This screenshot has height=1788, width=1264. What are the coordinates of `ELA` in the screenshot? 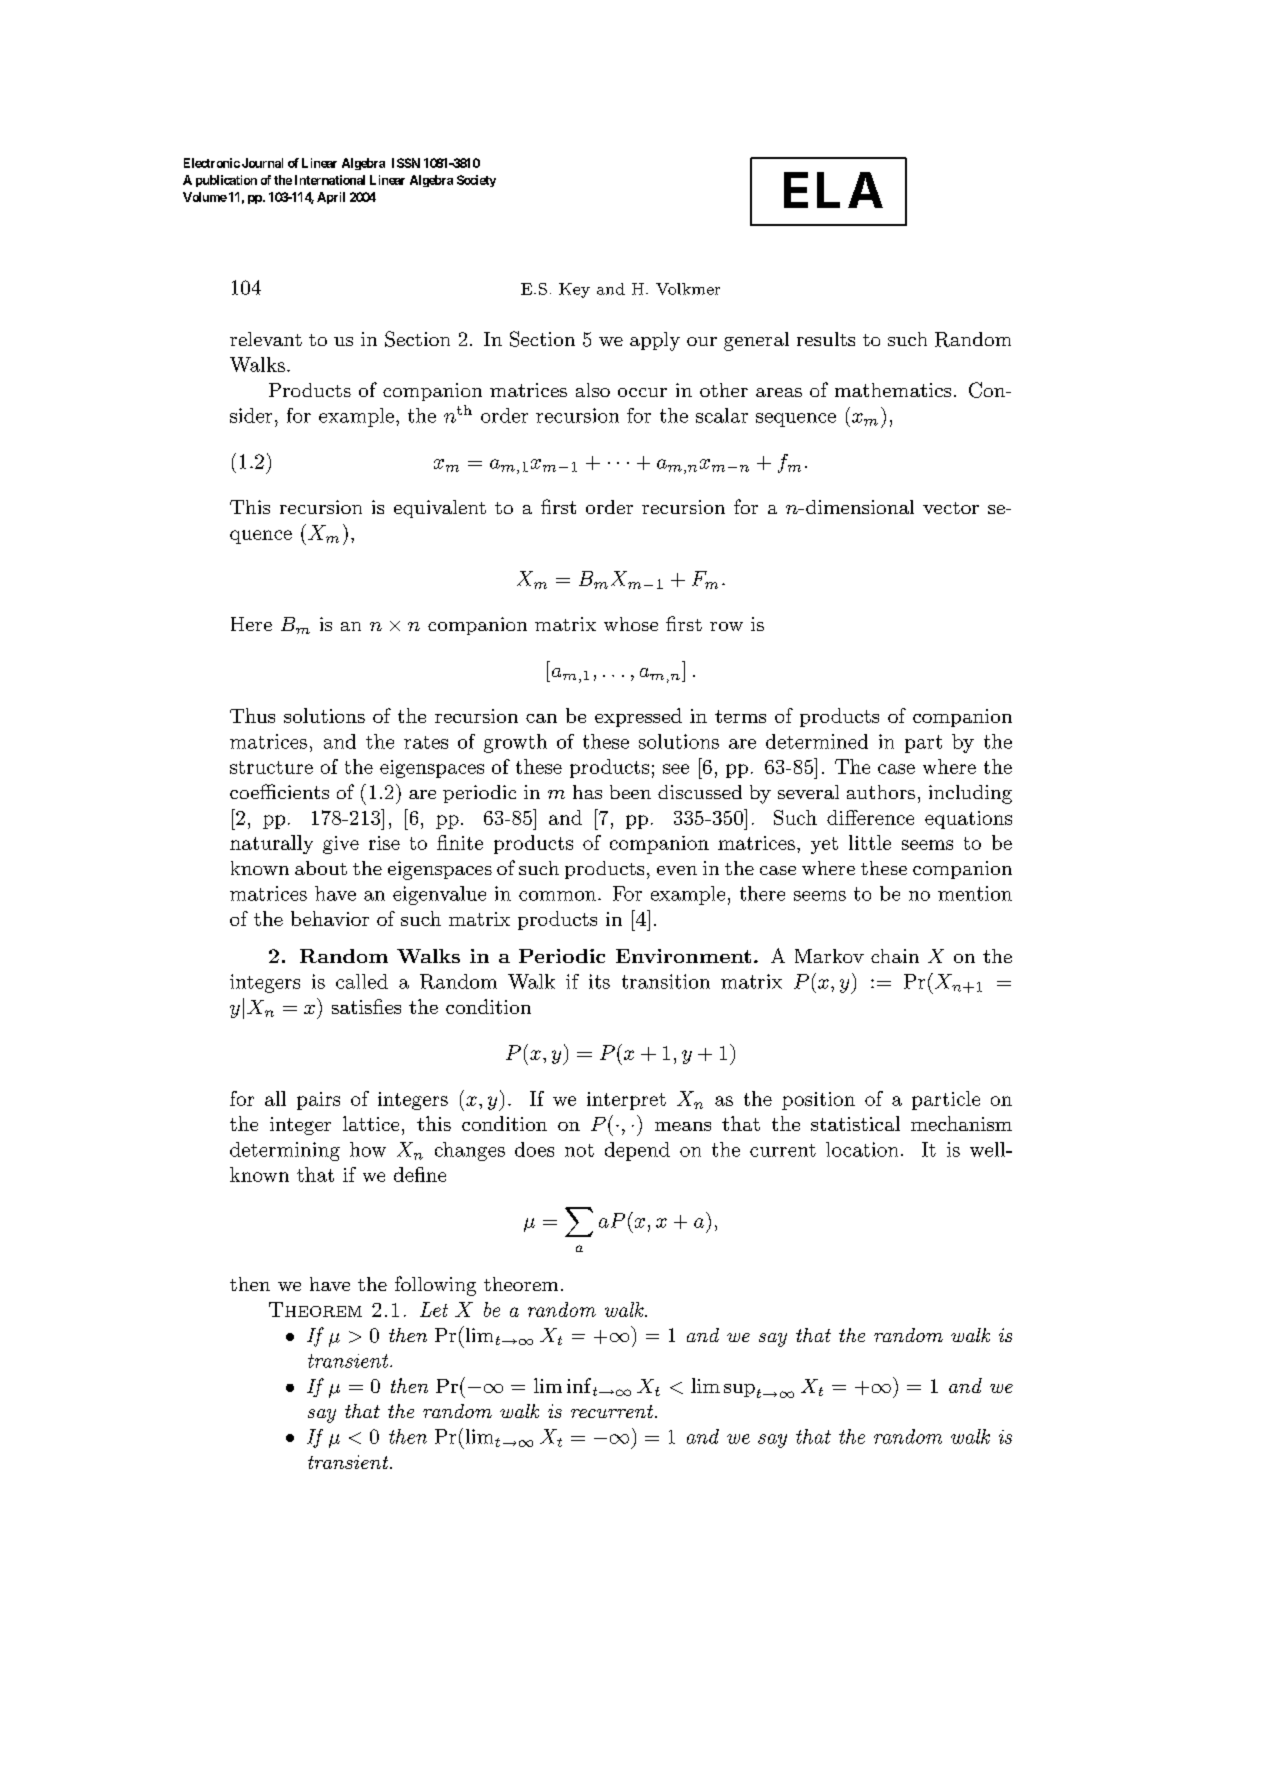 It's located at (833, 190).
